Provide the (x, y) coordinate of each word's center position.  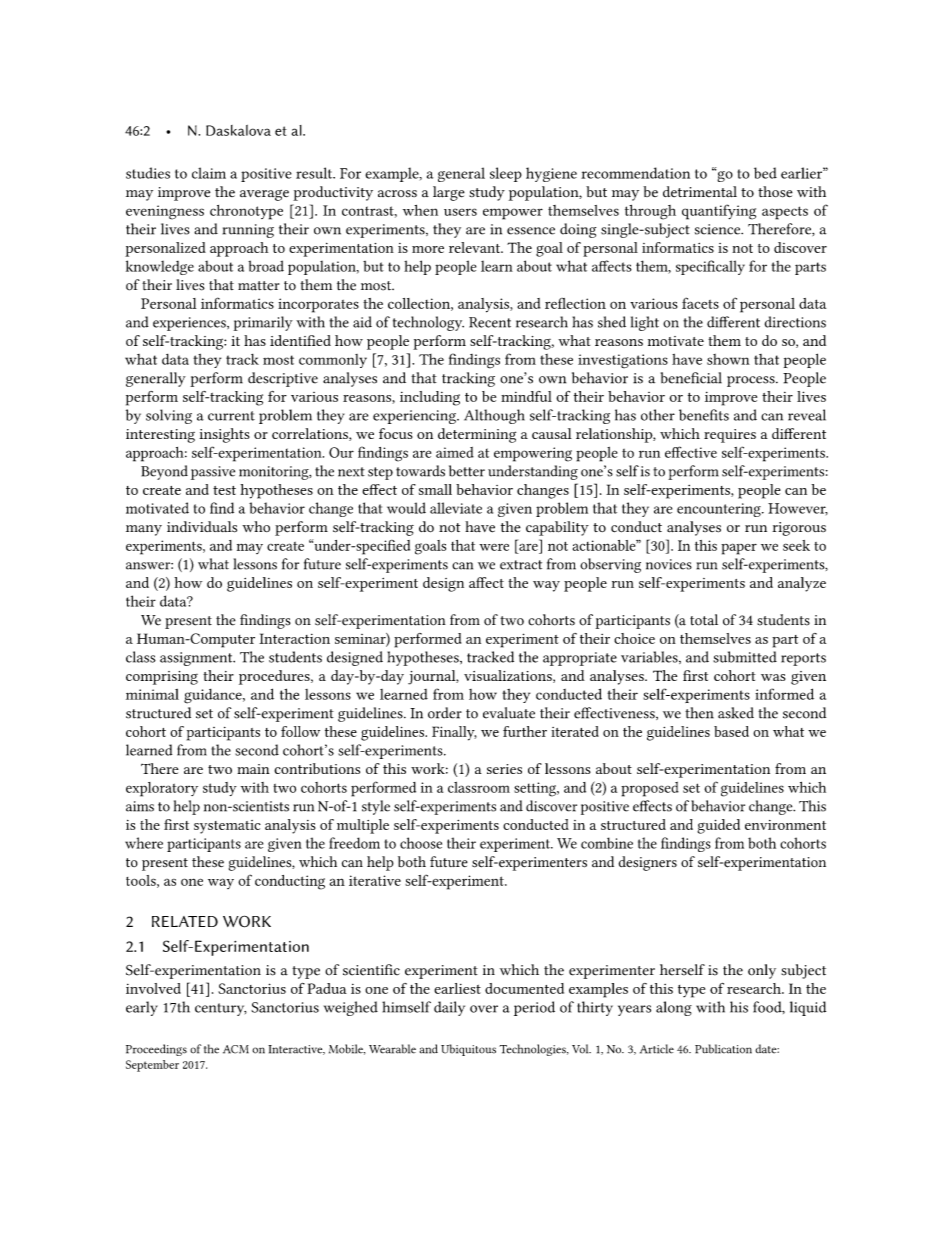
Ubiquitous (468, 1050)
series (504, 769)
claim (209, 173)
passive (213, 473)
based (731, 731)
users (460, 212)
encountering (720, 510)
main (253, 769)
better (467, 471)
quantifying (719, 212)
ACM (236, 1049)
